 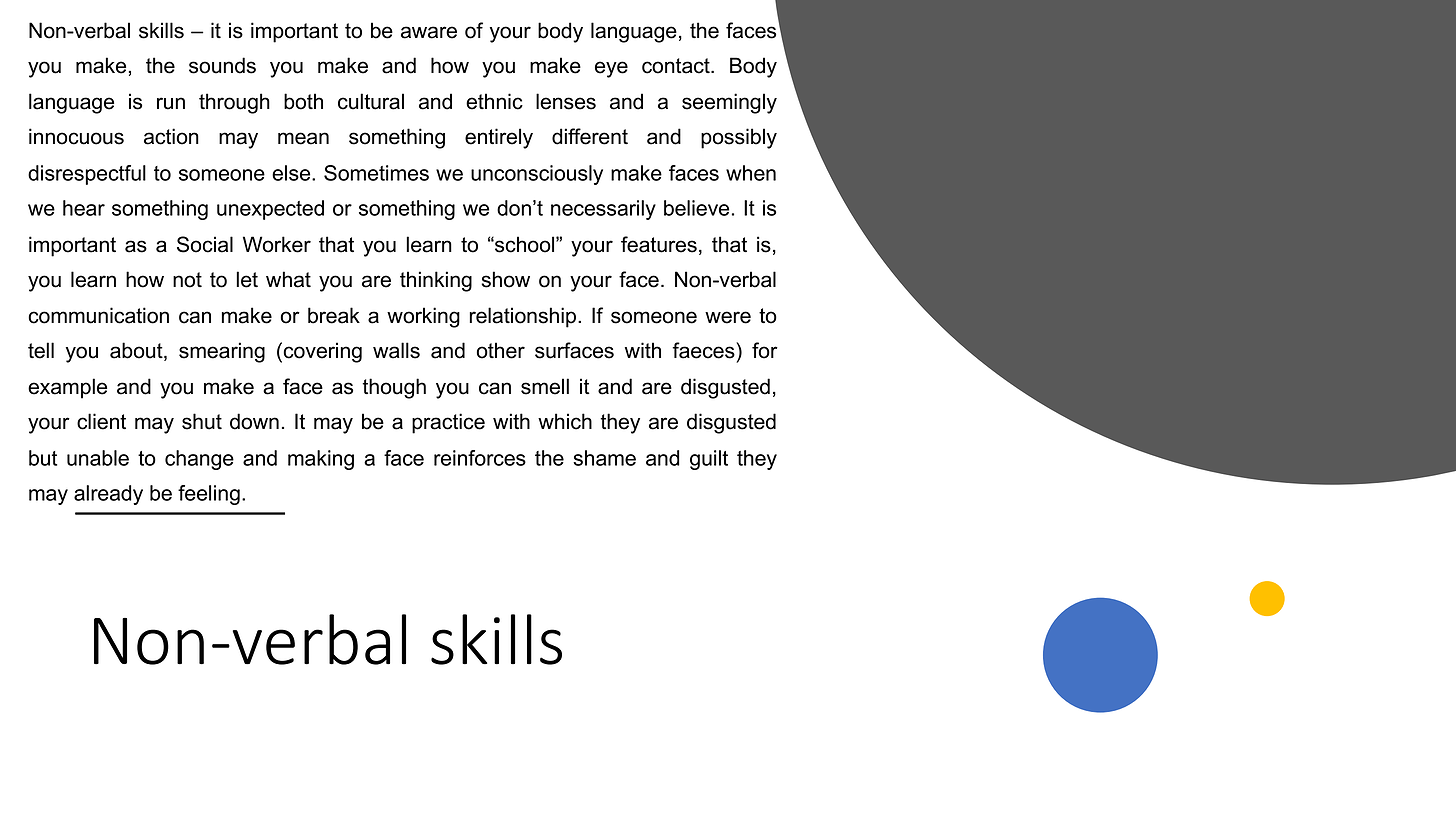 I want to click on sounds, so click(x=222, y=65).
